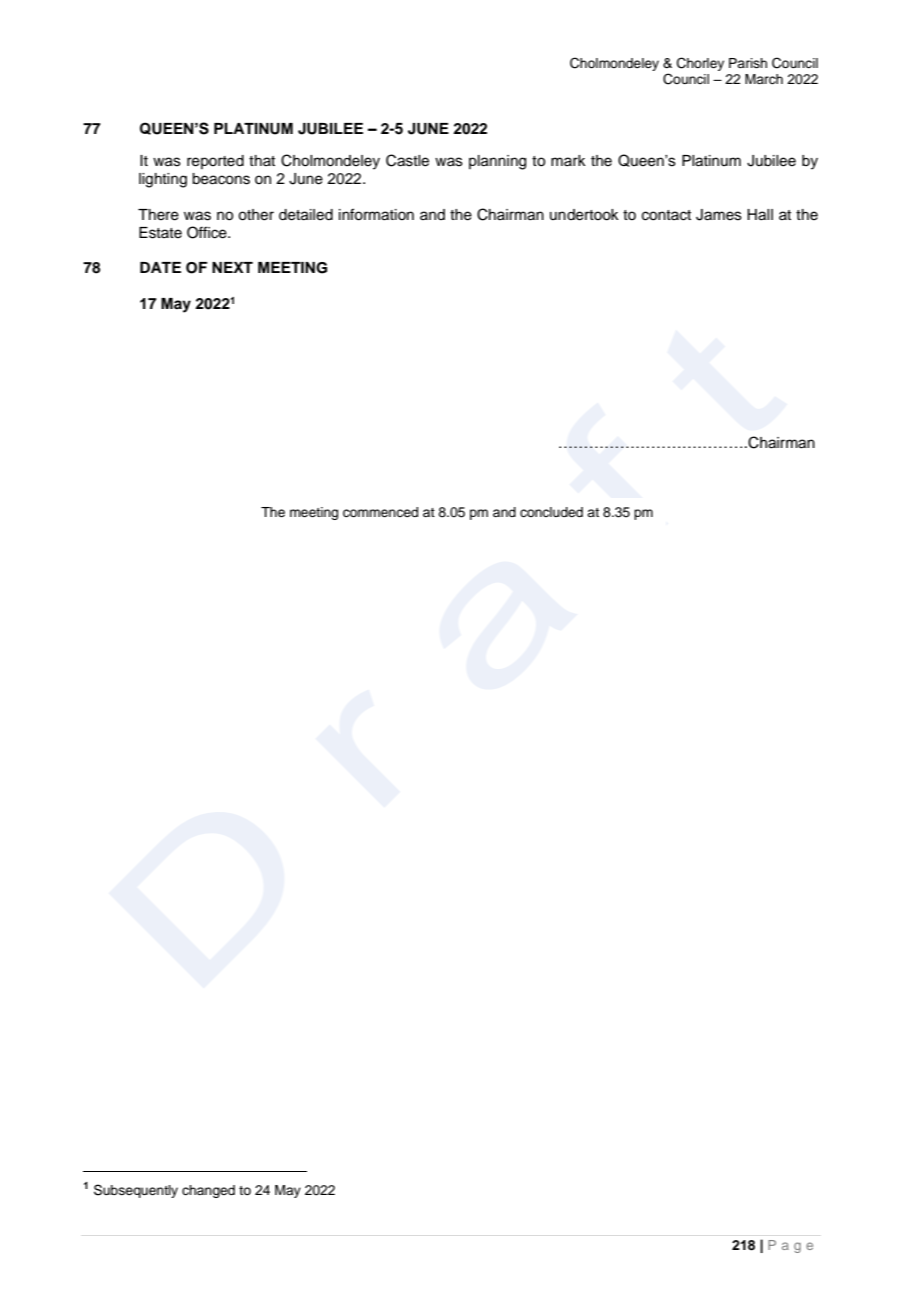 This screenshot has width=924, height=1308. What do you see at coordinates (748, 63) in the screenshot?
I see `Parish` at bounding box center [748, 63].
